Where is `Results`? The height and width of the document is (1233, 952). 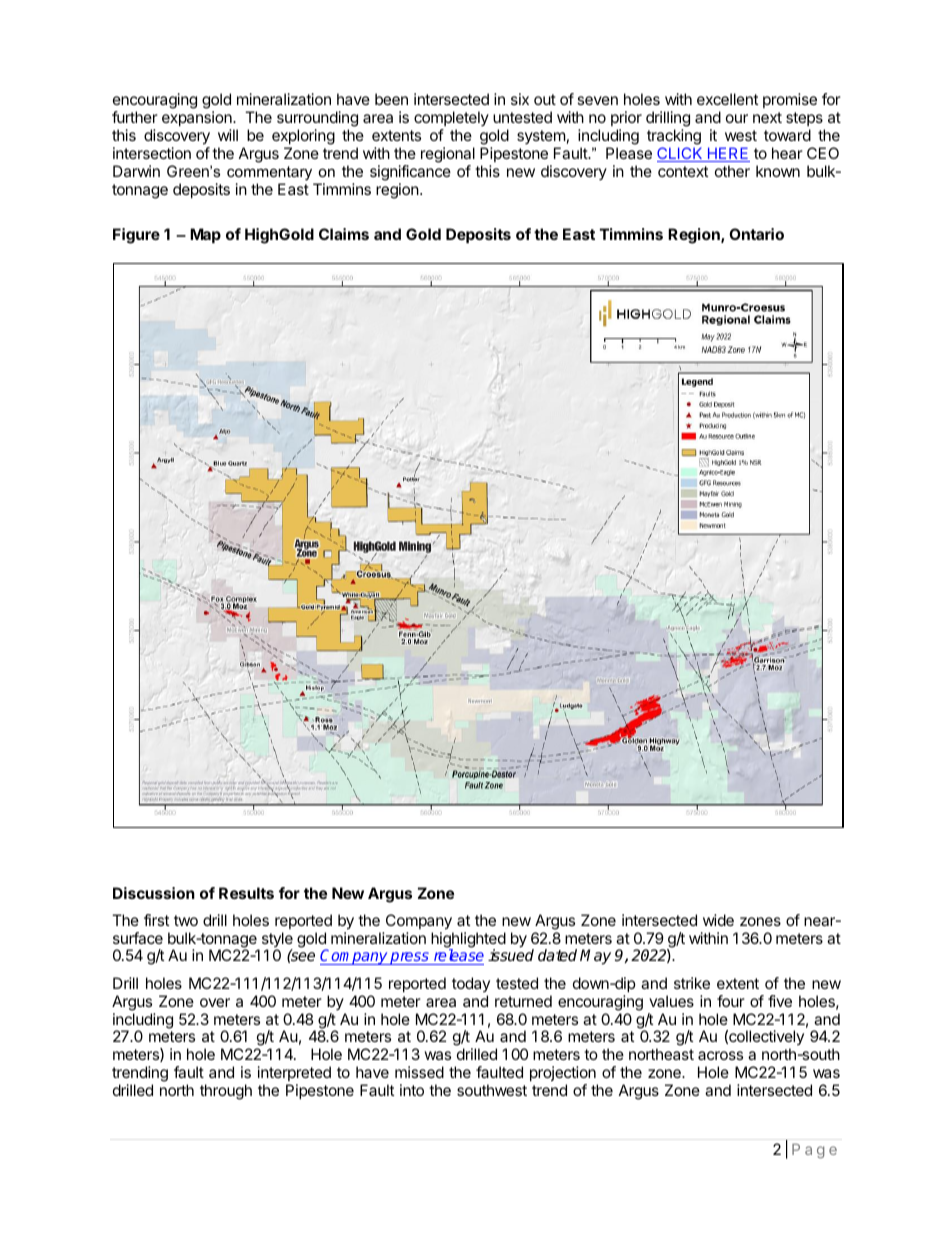 Results is located at coordinates (246, 893).
